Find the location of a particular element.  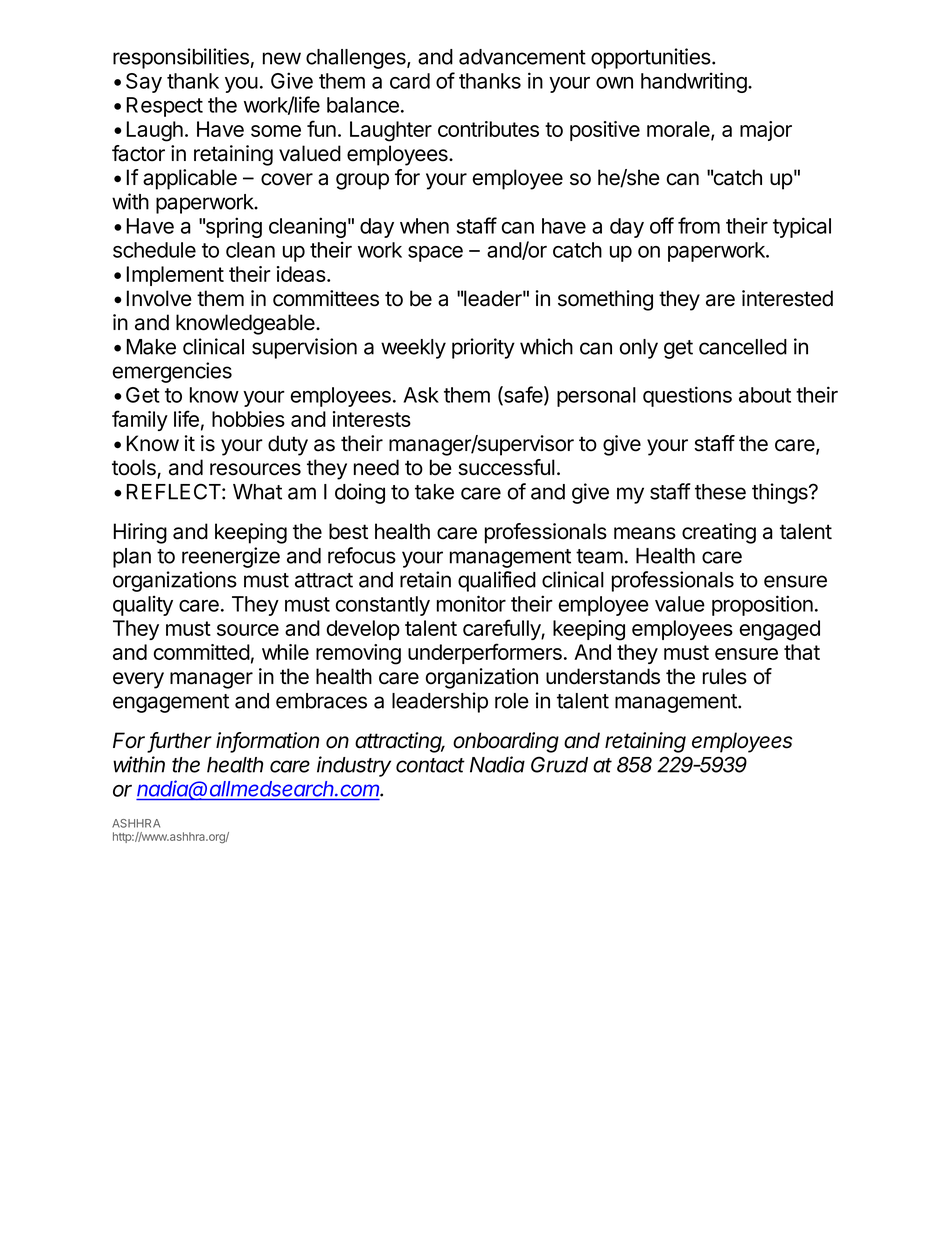

information is located at coordinates (267, 741).
